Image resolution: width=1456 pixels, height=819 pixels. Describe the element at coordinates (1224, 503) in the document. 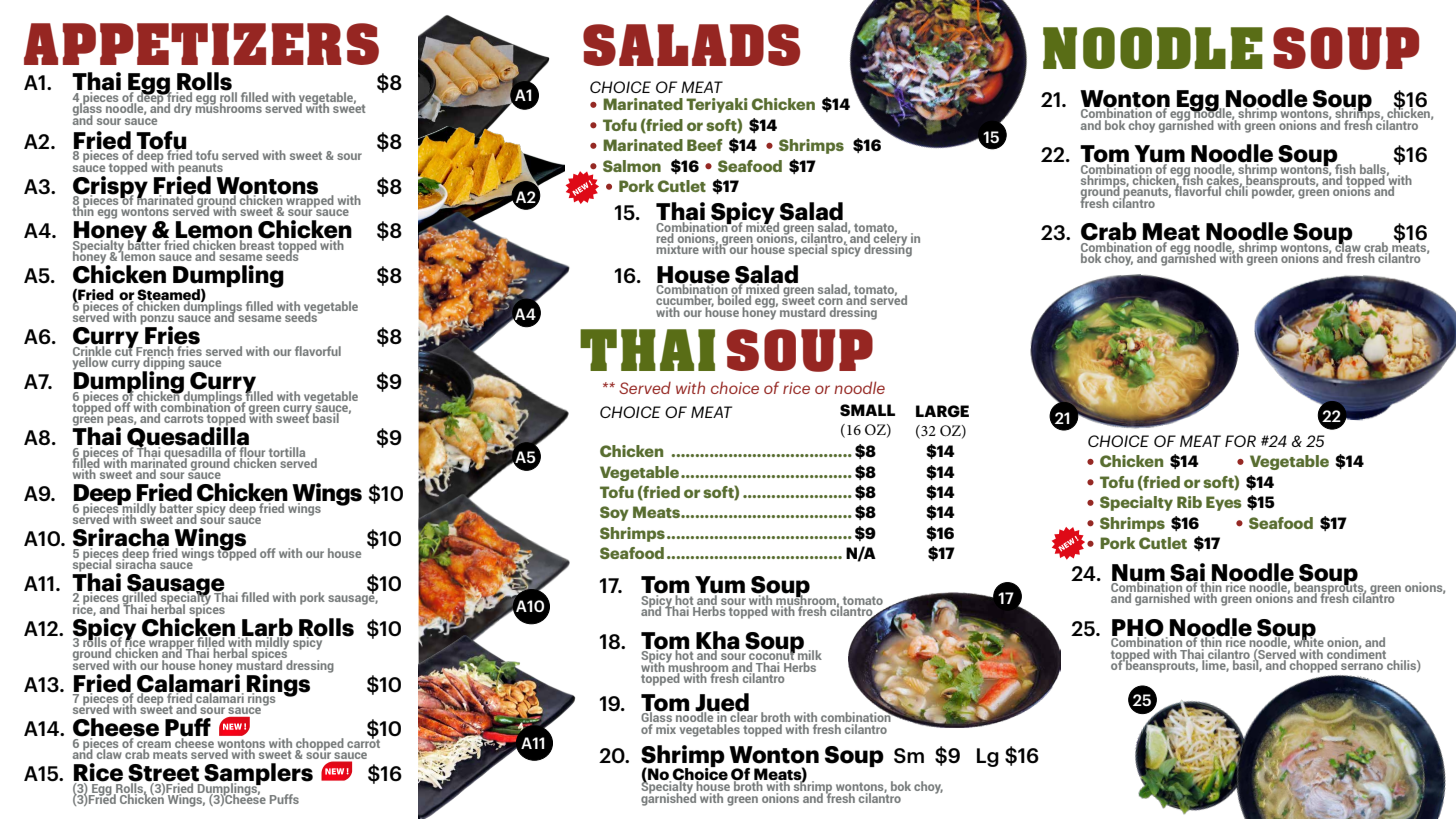

I see `Eyes` at that location.
